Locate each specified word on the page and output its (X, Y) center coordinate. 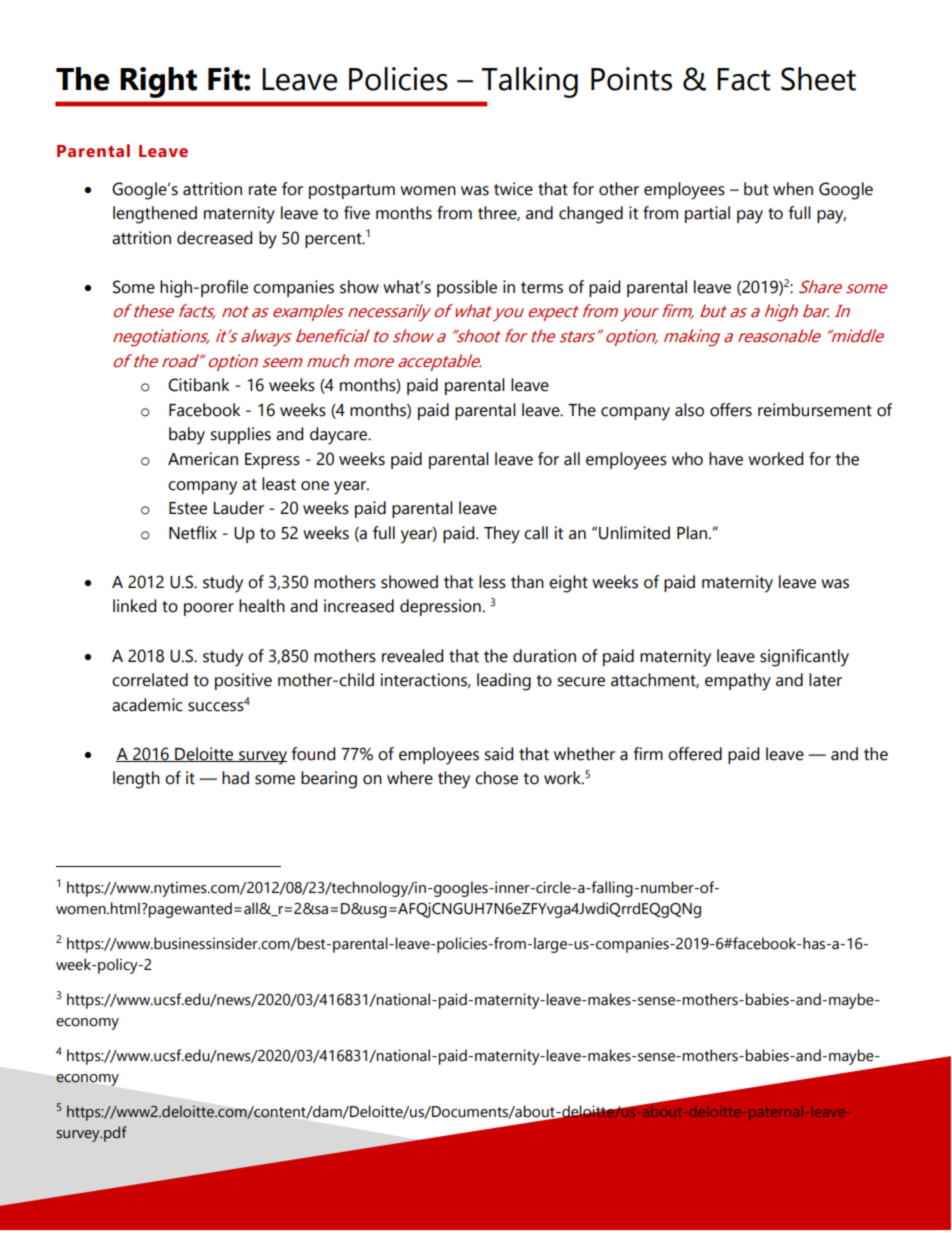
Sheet (818, 79)
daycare (340, 436)
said (498, 754)
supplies (240, 435)
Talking (530, 82)
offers (731, 410)
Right (158, 82)
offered (695, 754)
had (235, 778)
